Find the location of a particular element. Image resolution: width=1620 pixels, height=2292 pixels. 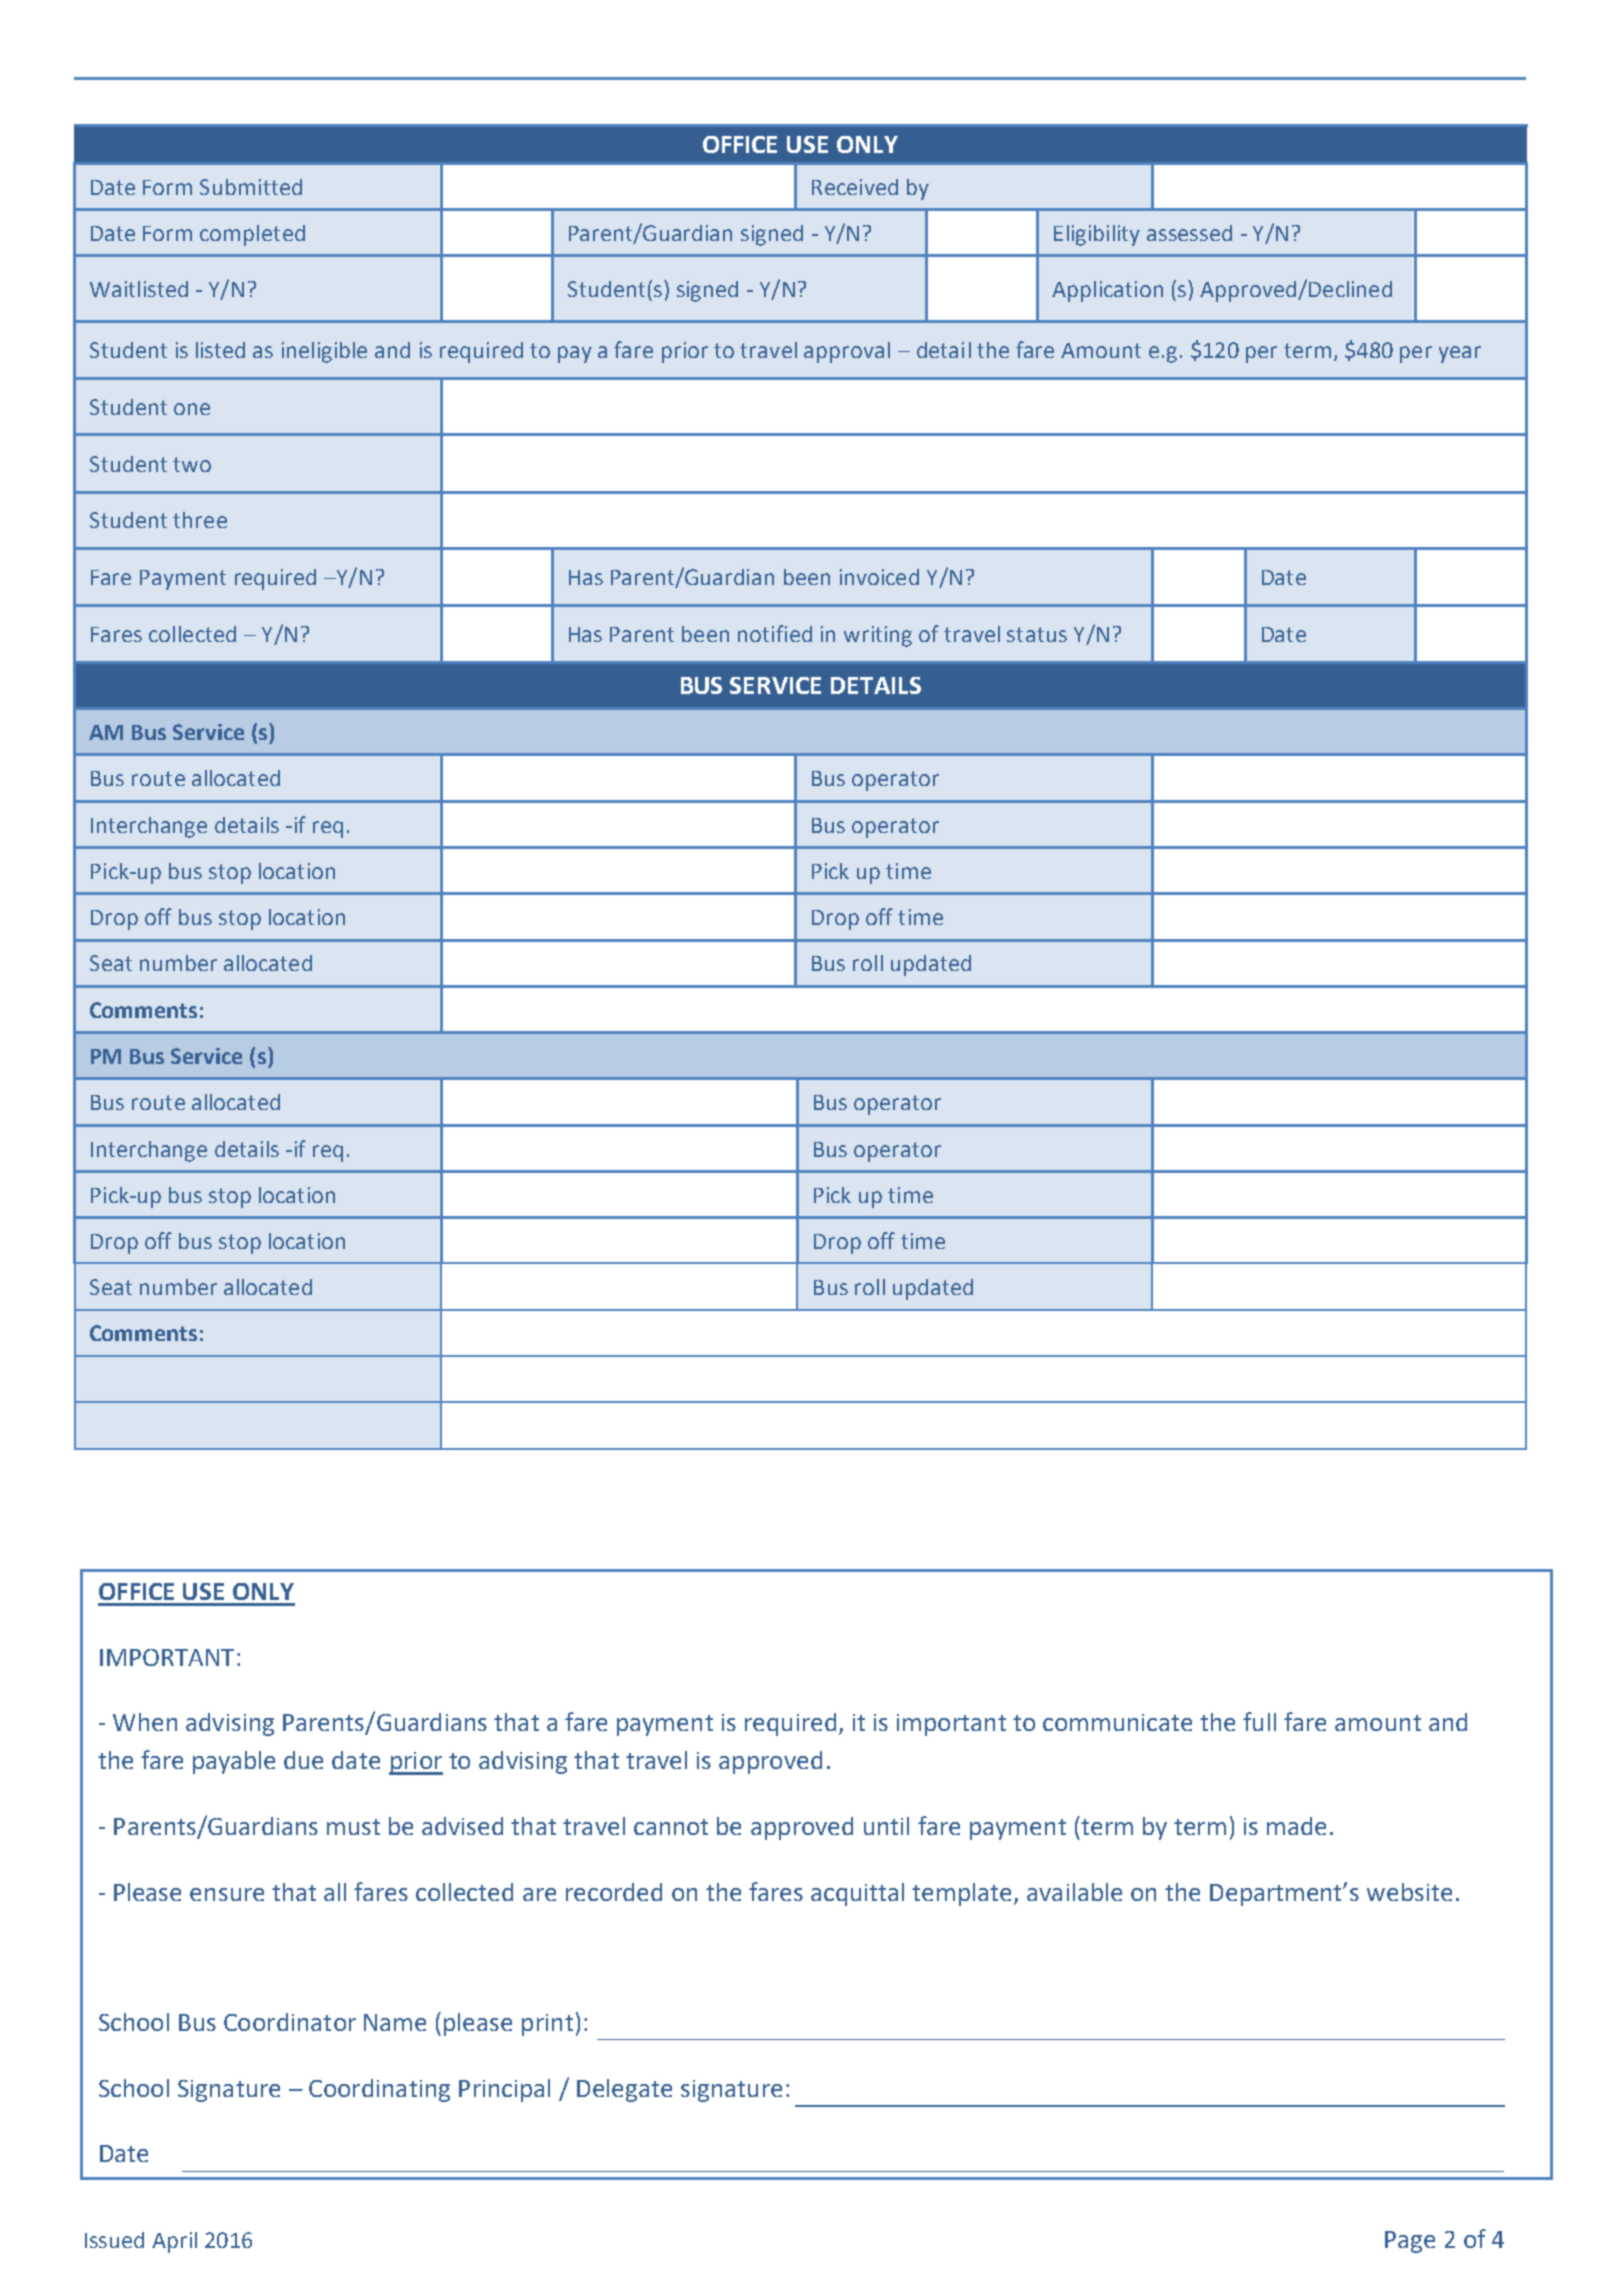

Delegate is located at coordinates (624, 2090).
